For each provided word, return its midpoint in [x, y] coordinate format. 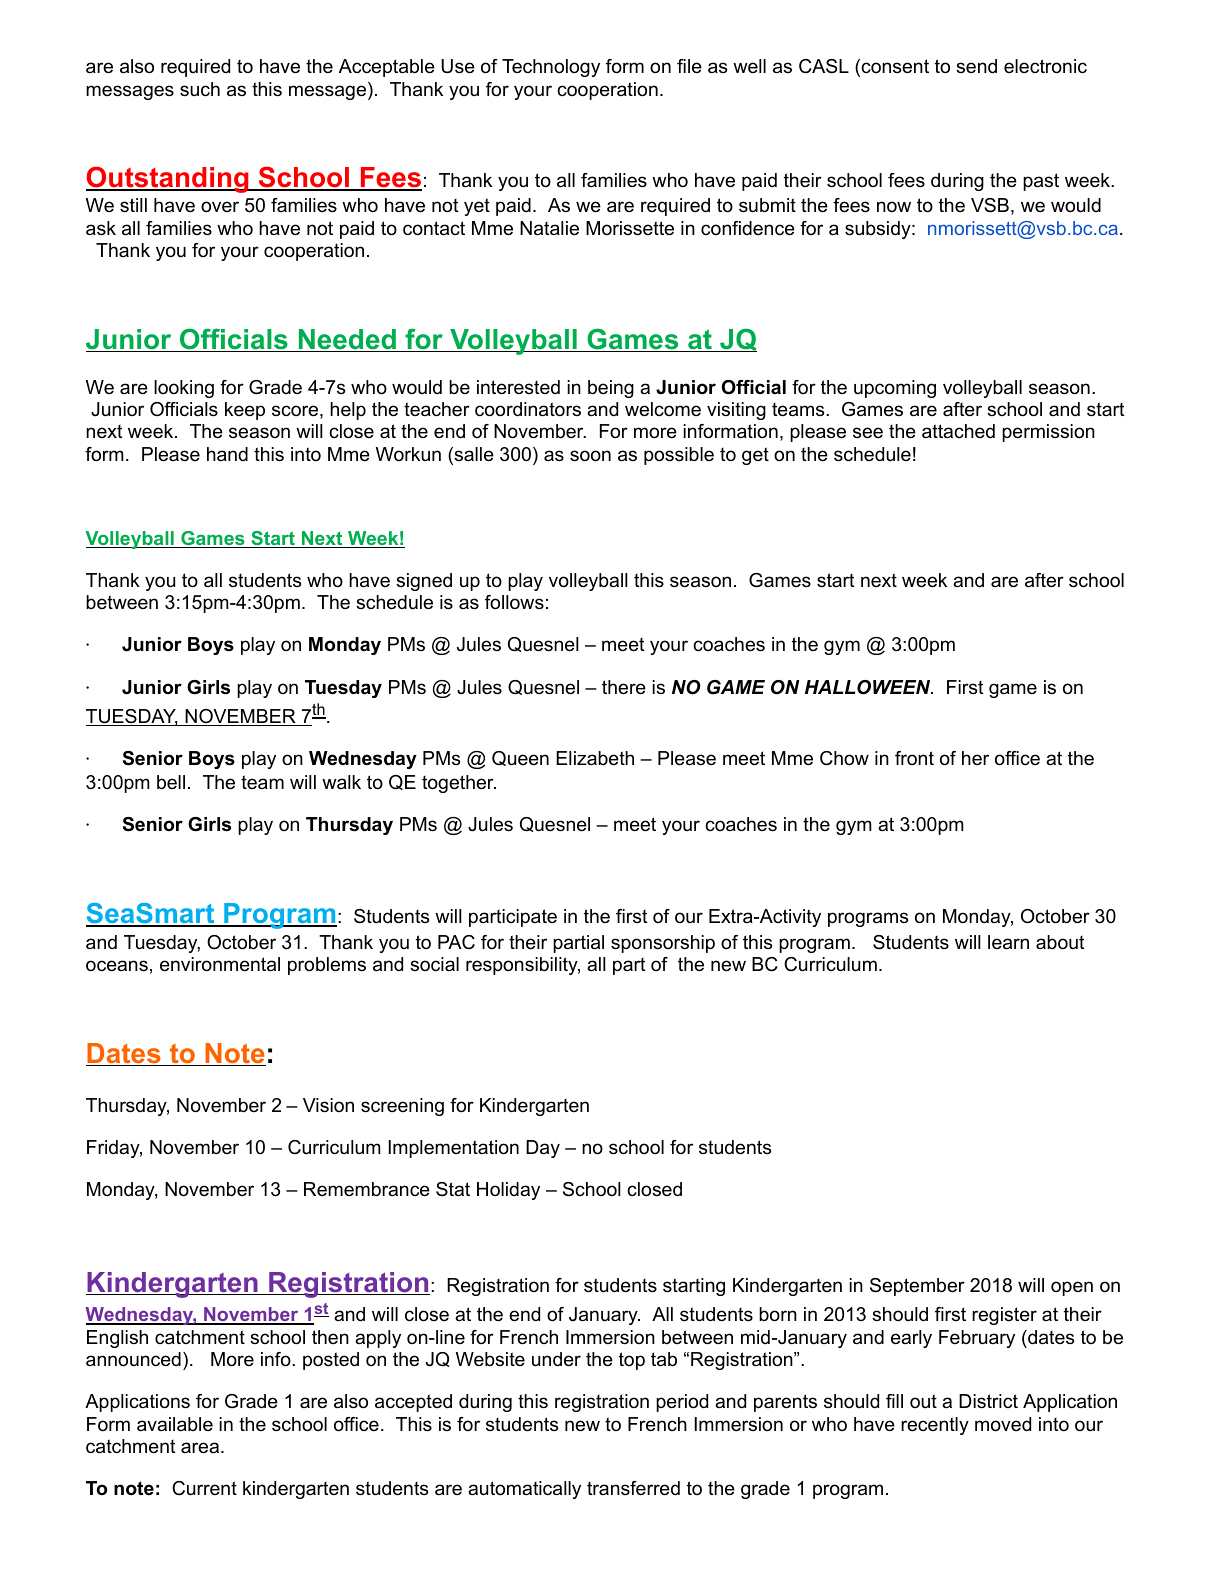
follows [514, 602]
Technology [551, 68]
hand [227, 454]
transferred [633, 1488]
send [976, 66]
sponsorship [663, 944]
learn [1008, 942]
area [200, 1448]
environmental [220, 964]
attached [958, 431]
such [200, 89]
